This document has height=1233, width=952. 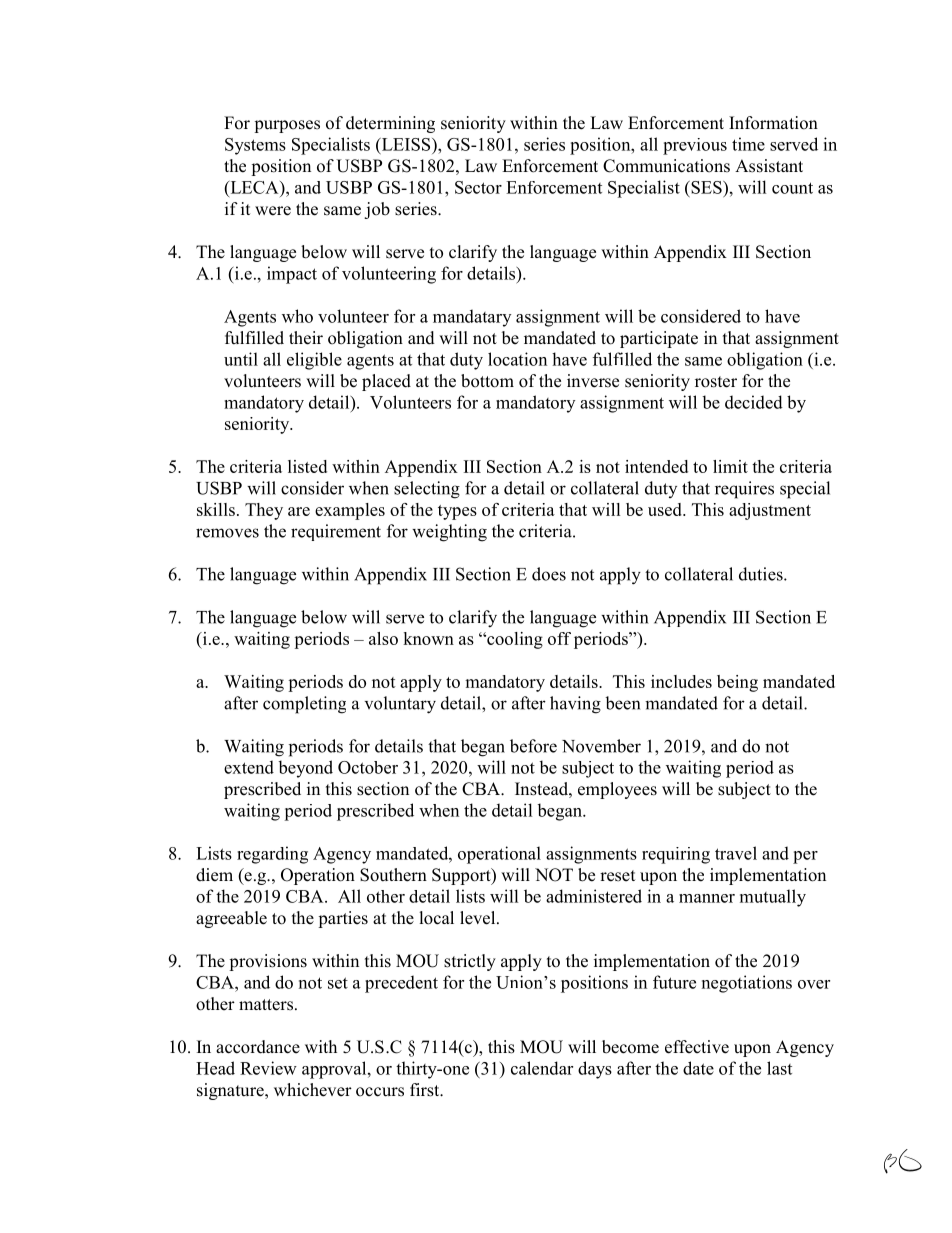 What do you see at coordinates (770, 511) in the document?
I see `adjustment` at bounding box center [770, 511].
